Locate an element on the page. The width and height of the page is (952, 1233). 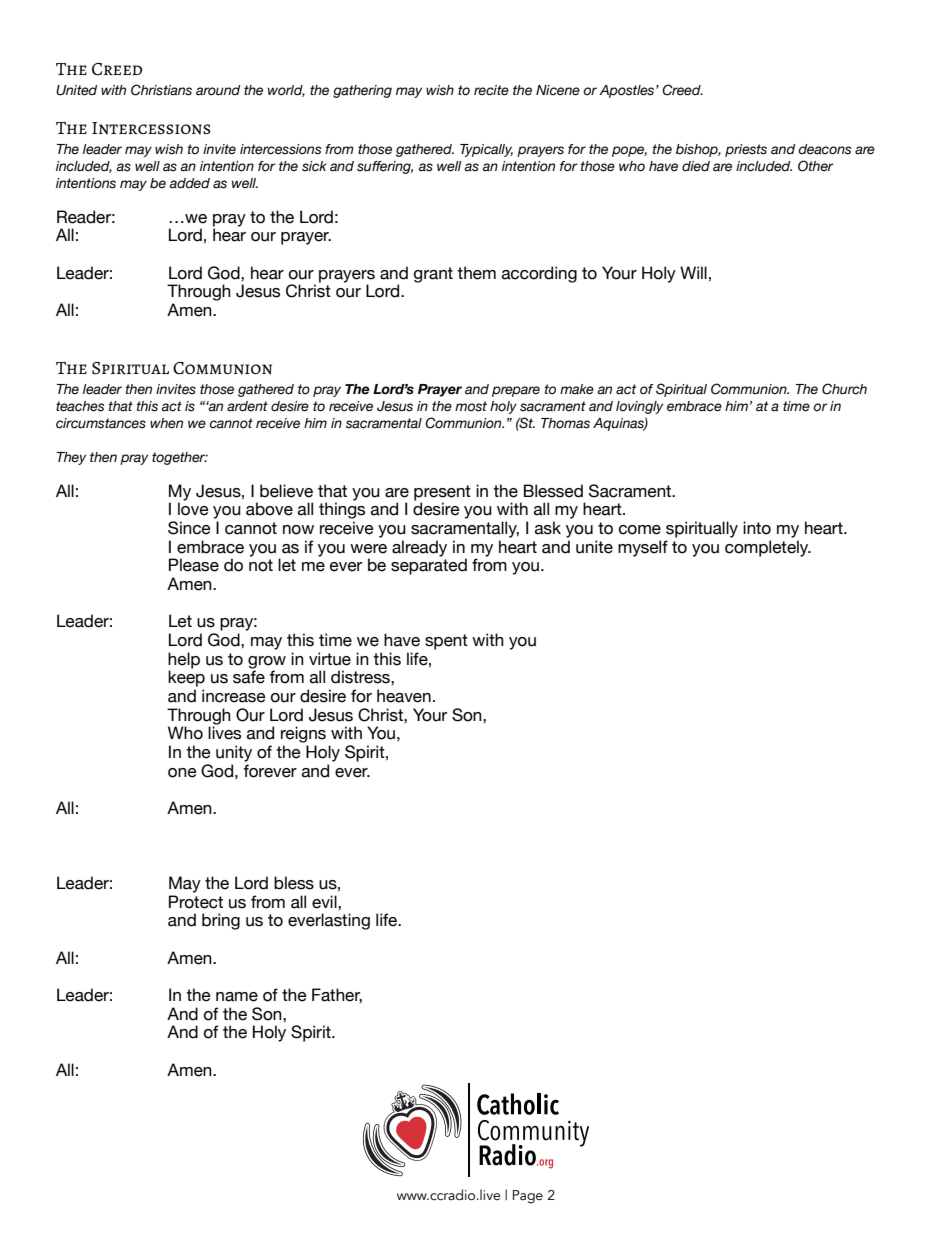
help is located at coordinates (184, 661).
